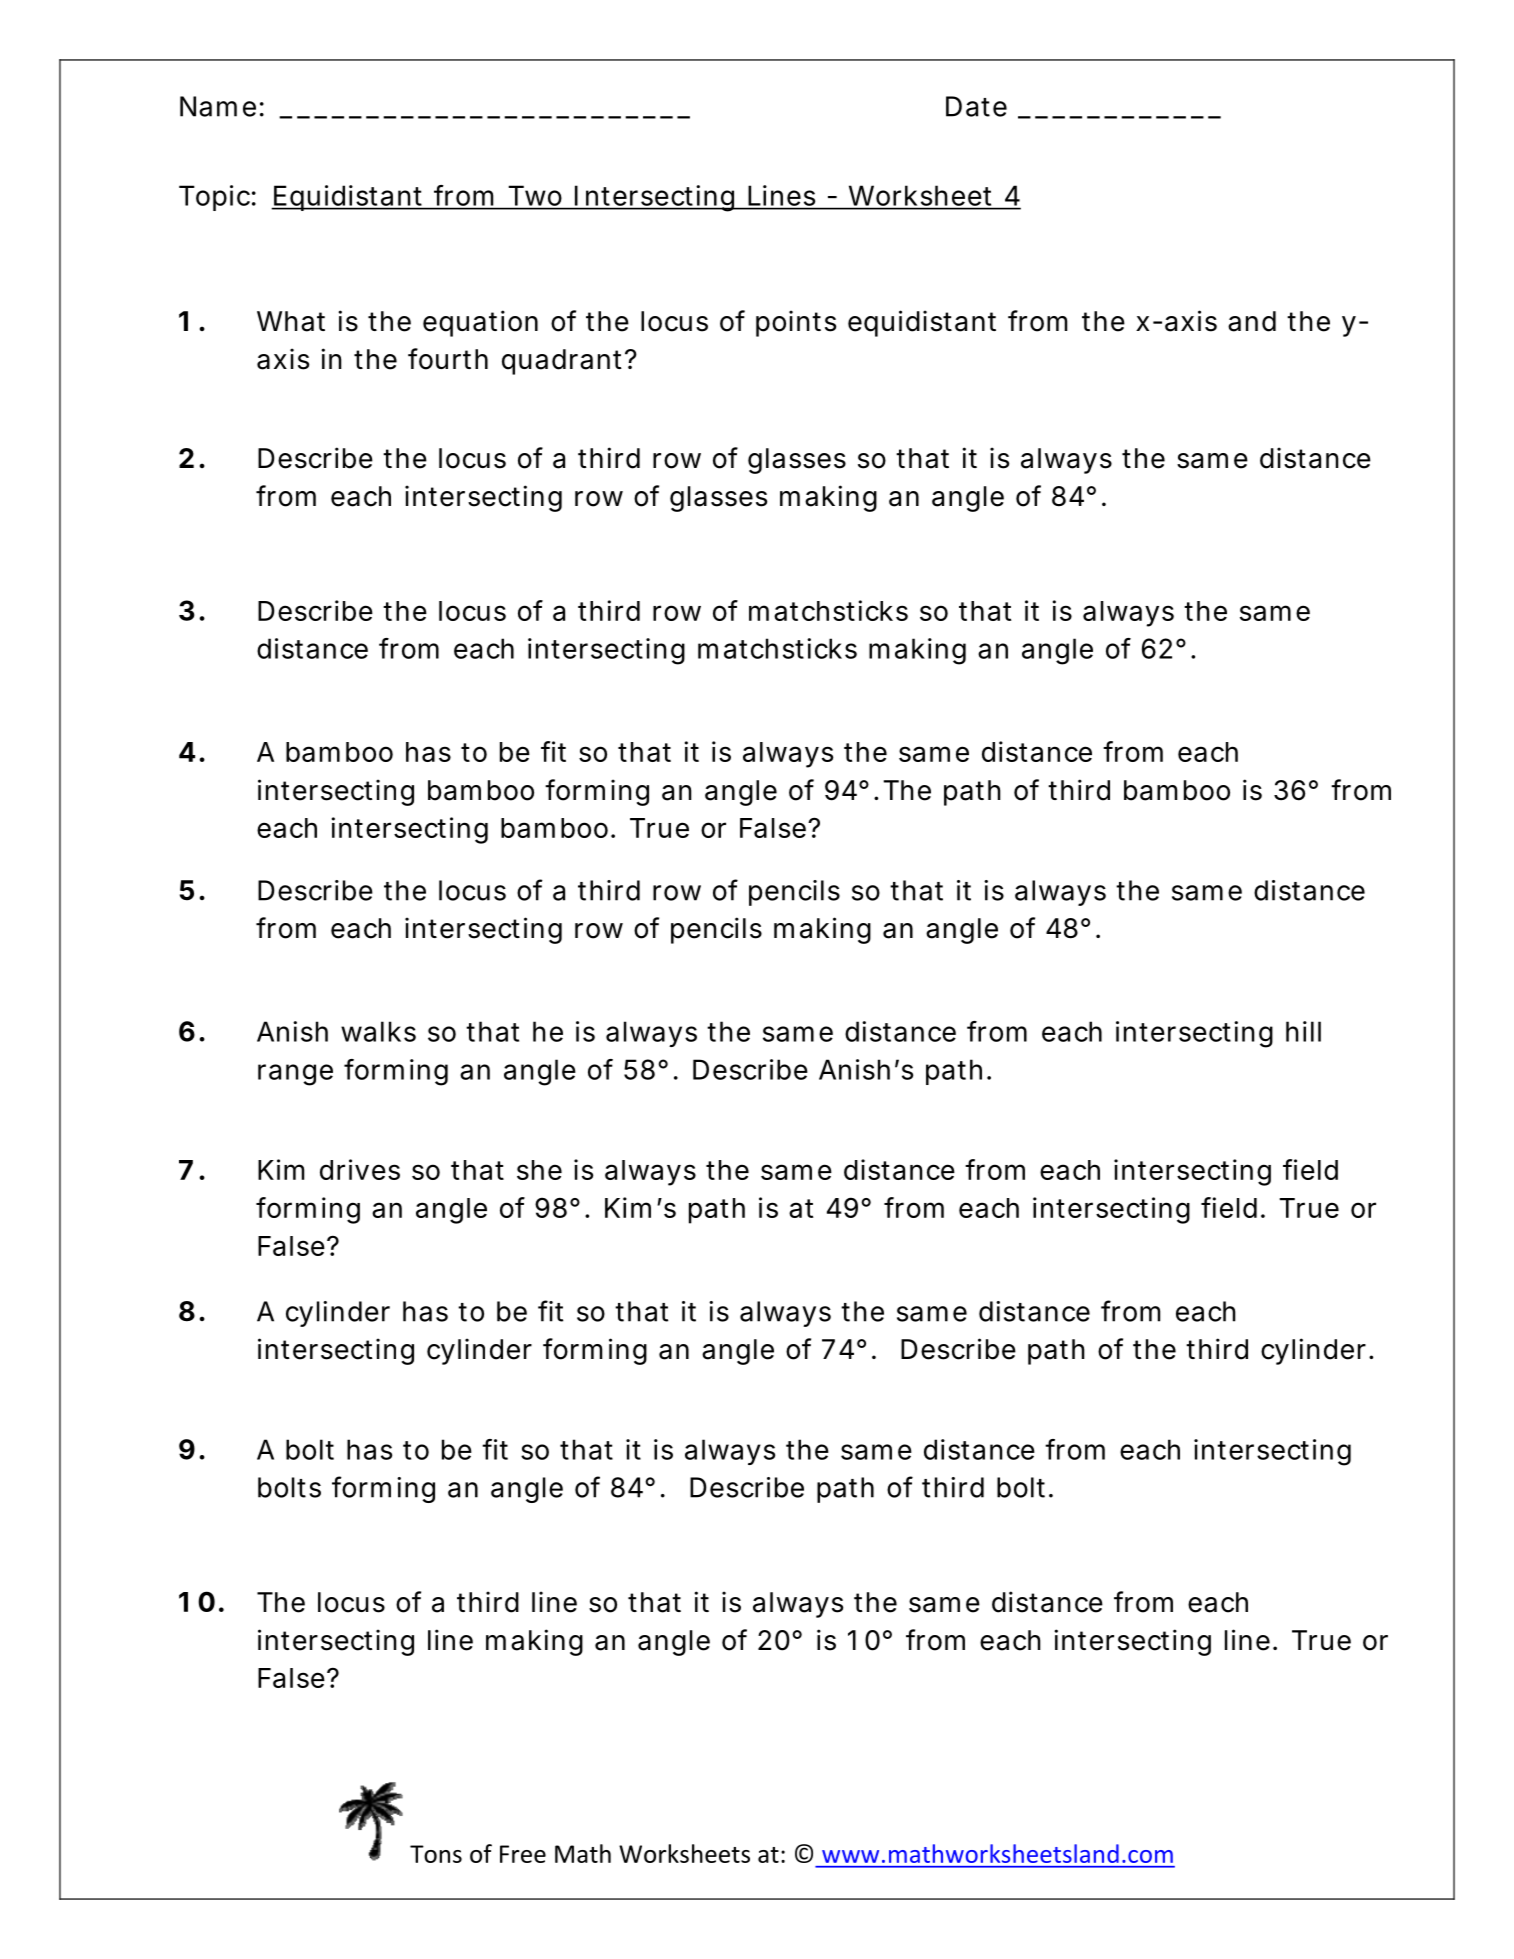 This screenshot has width=1514, height=1959. What do you see at coordinates (480, 323) in the screenshot?
I see `equation` at bounding box center [480, 323].
